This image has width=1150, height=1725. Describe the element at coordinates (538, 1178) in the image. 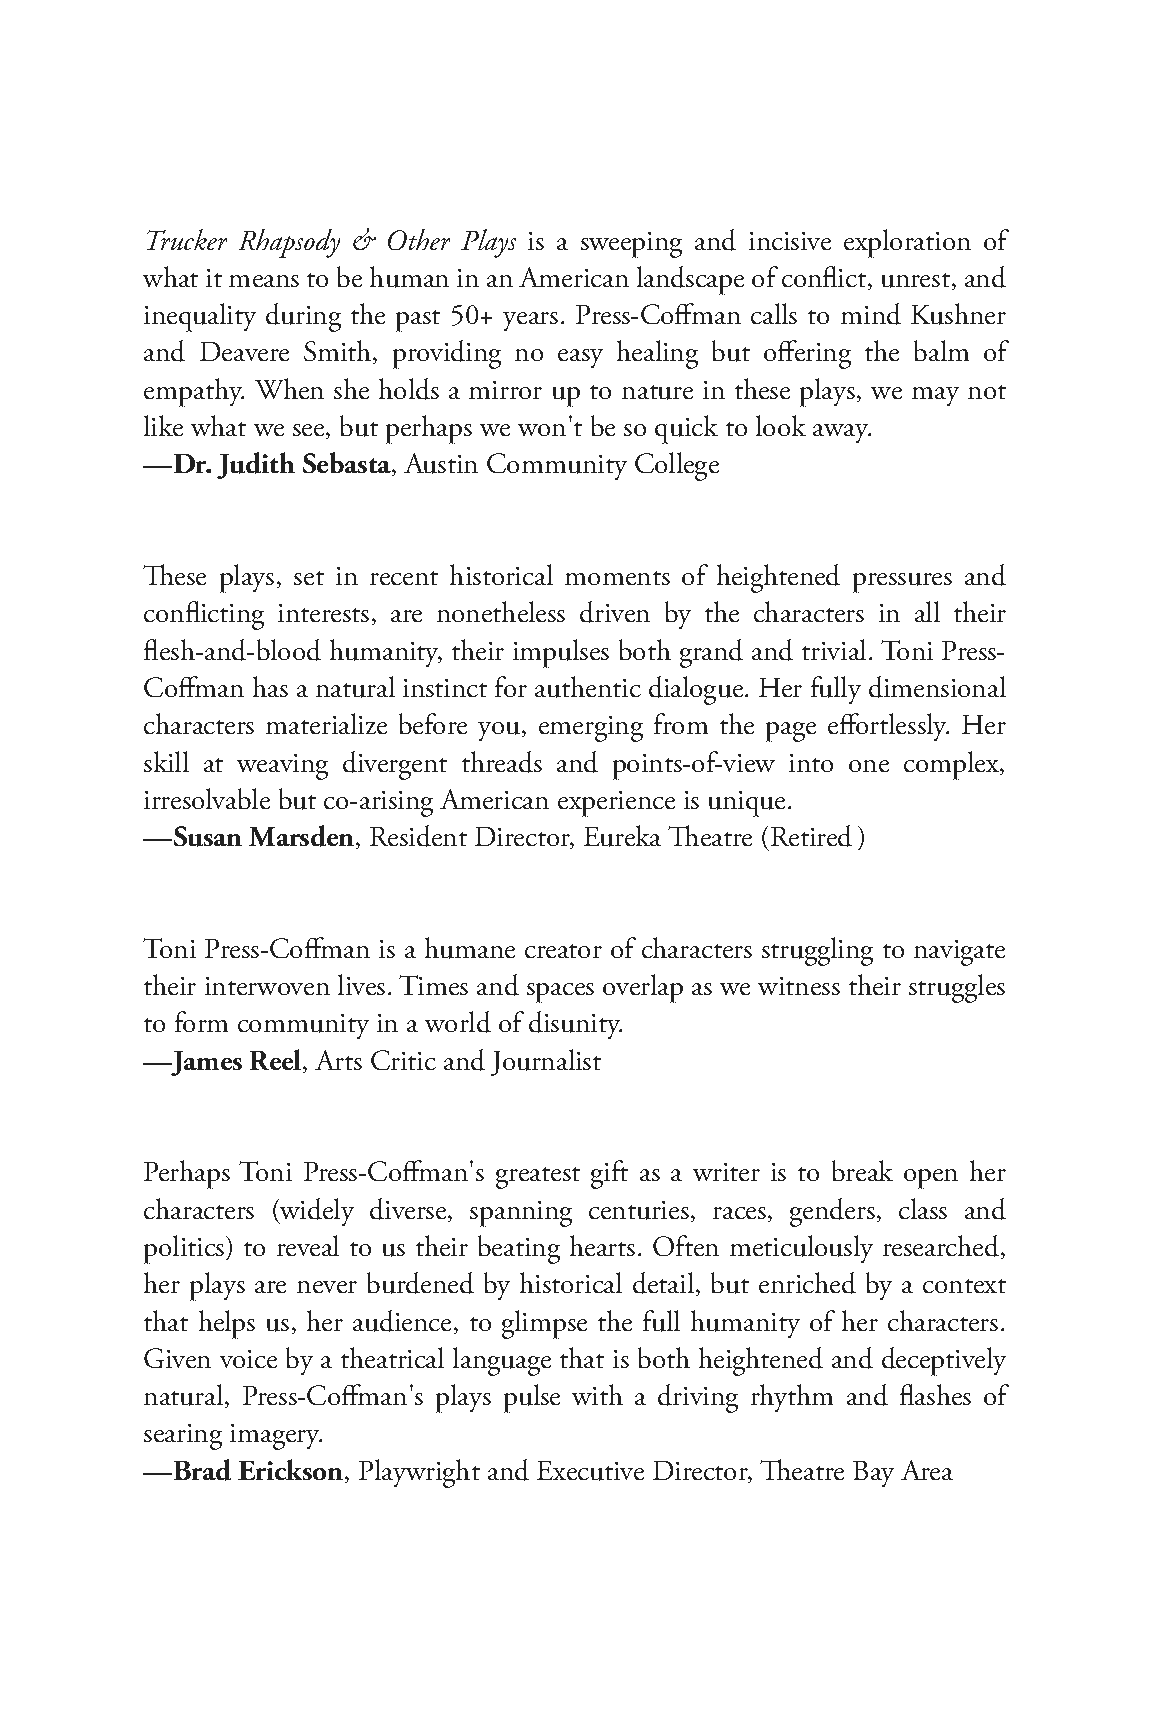

I see `greatest` at that location.
